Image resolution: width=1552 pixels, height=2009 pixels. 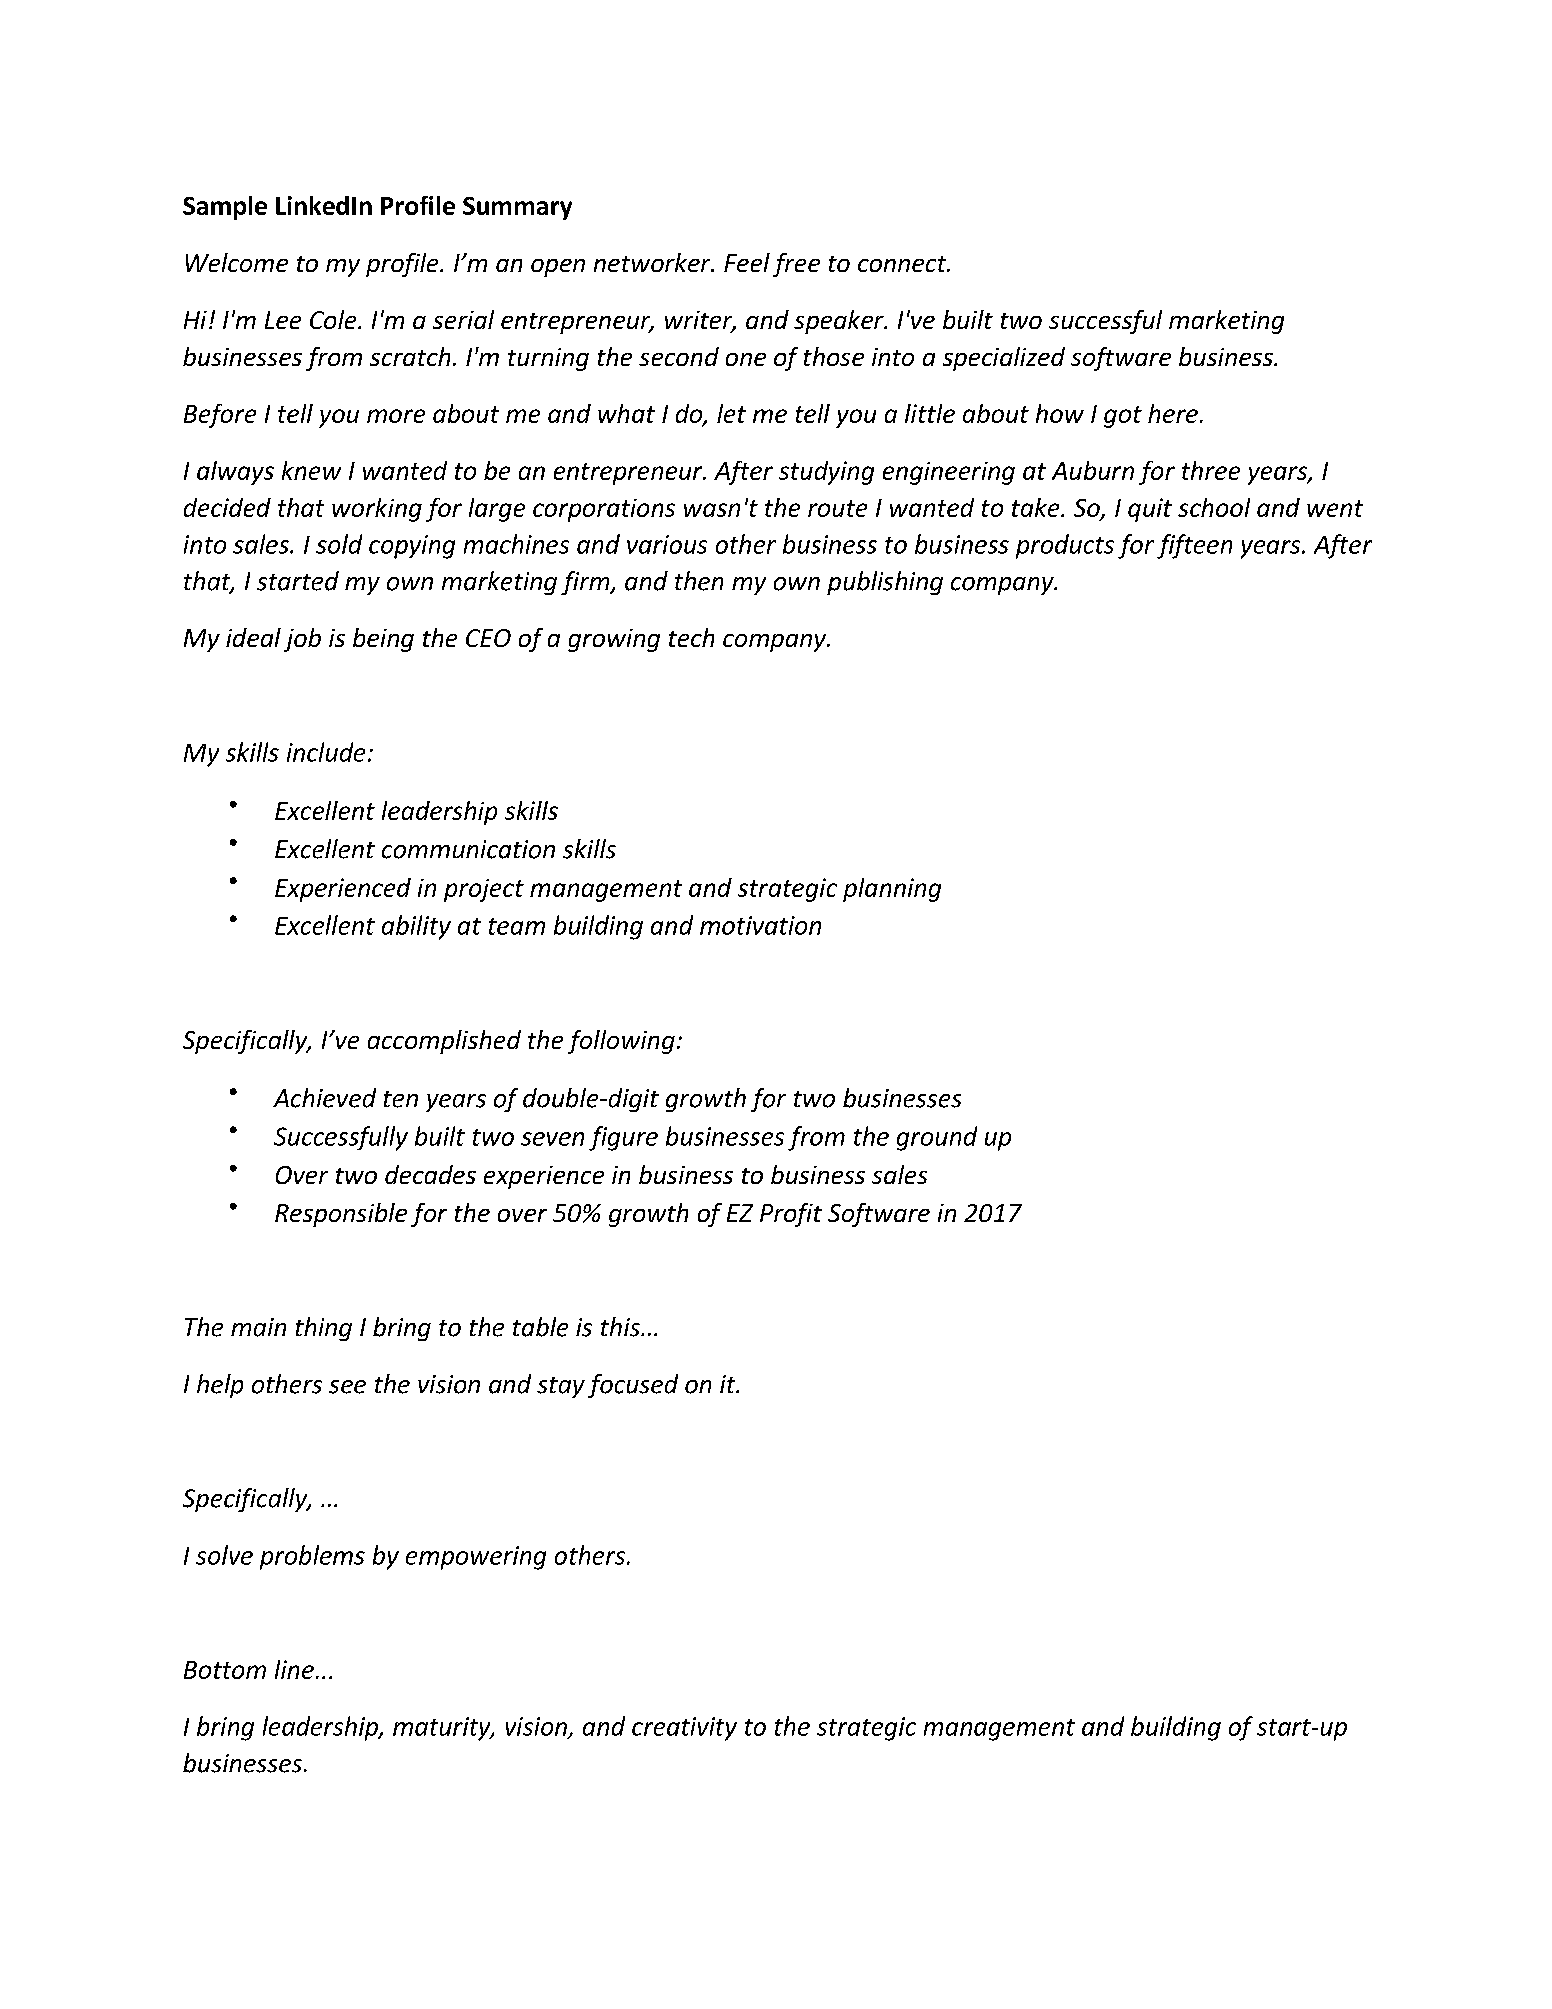 I want to click on ground, so click(x=937, y=1138).
